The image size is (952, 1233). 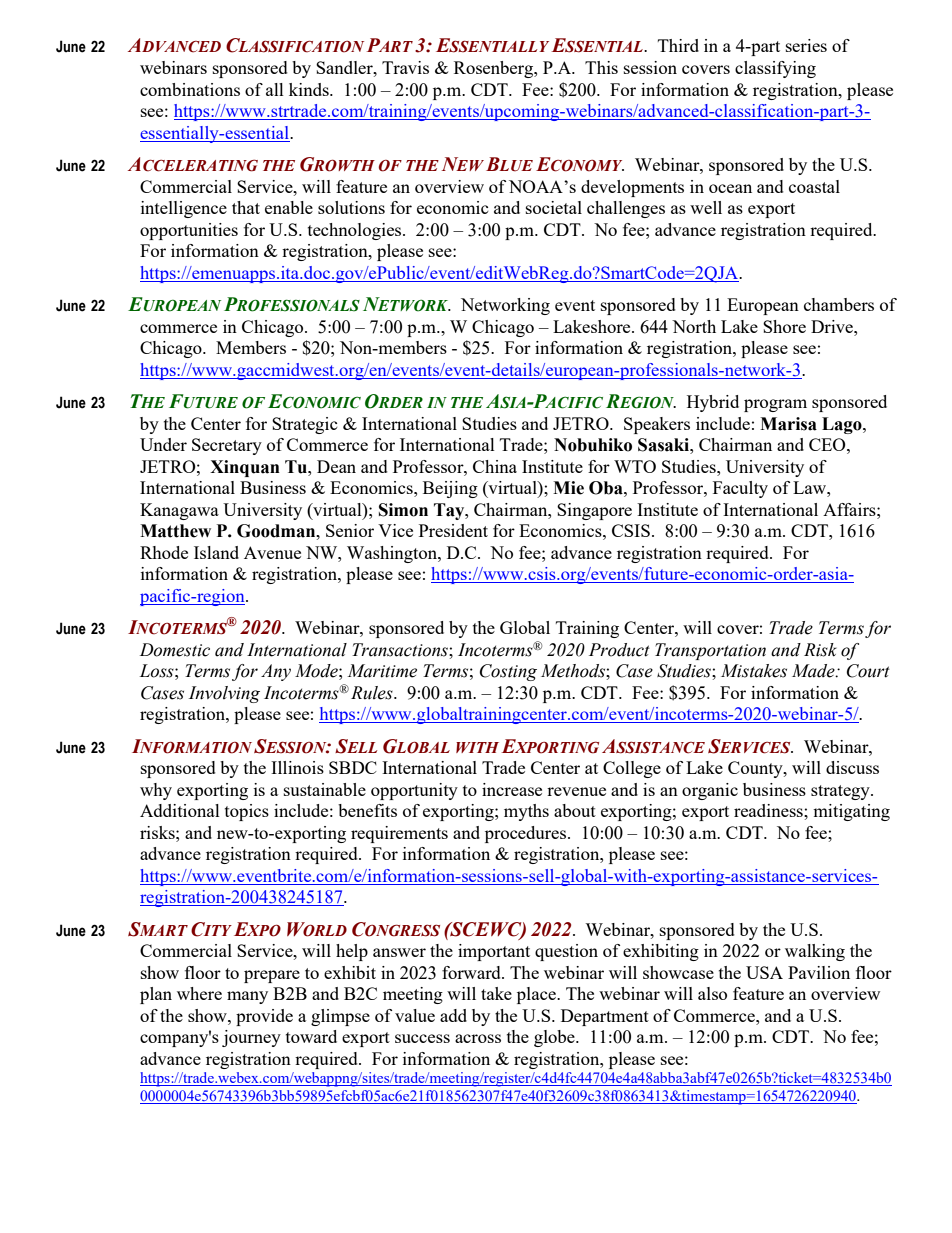 What do you see at coordinates (775, 69) in the screenshot?
I see `classifying` at bounding box center [775, 69].
